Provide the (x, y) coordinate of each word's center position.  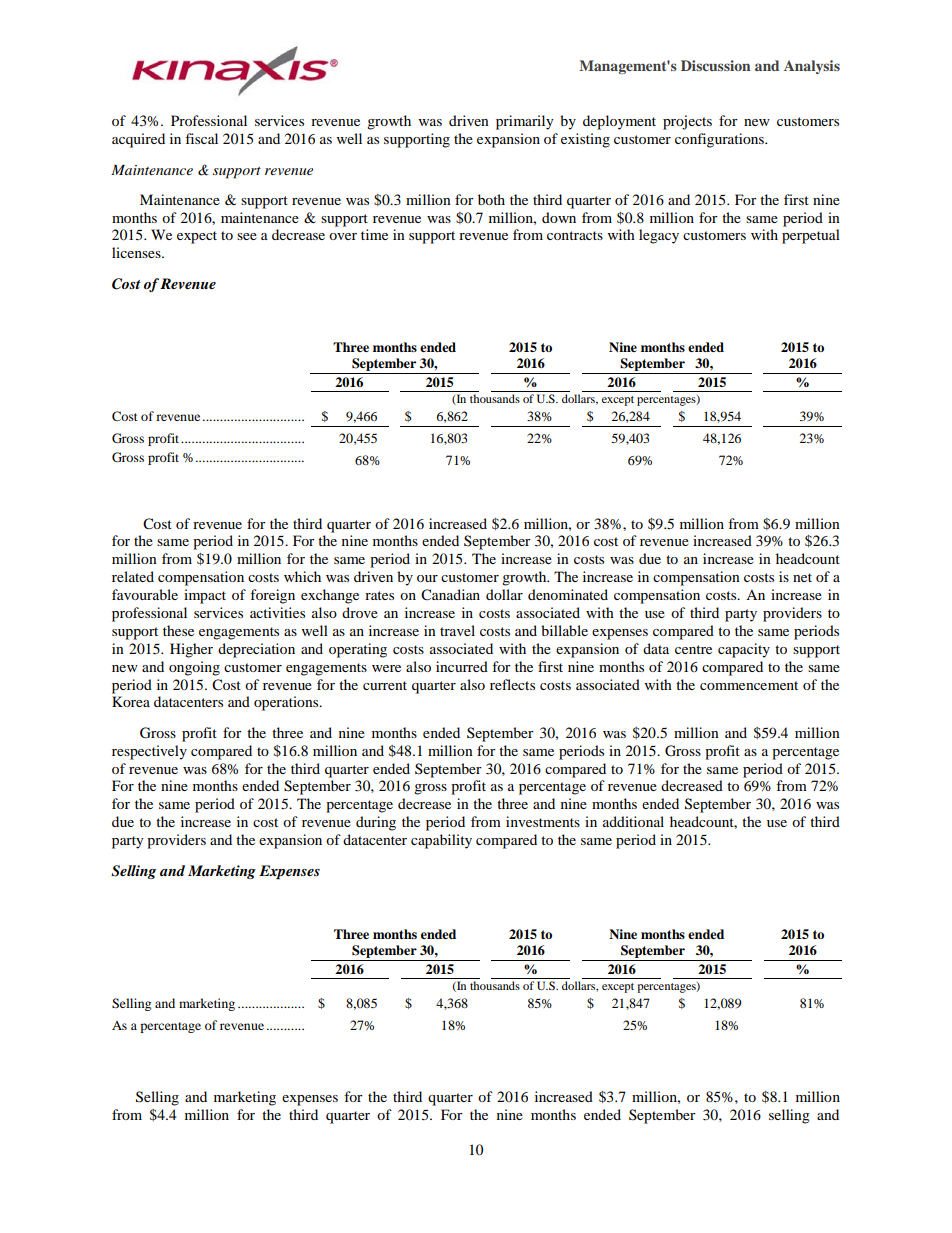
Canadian (450, 595)
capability (441, 841)
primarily (525, 122)
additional (633, 821)
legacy (659, 236)
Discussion (716, 65)
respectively (149, 752)
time (374, 234)
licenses (137, 252)
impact (205, 596)
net (802, 577)
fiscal (201, 138)
